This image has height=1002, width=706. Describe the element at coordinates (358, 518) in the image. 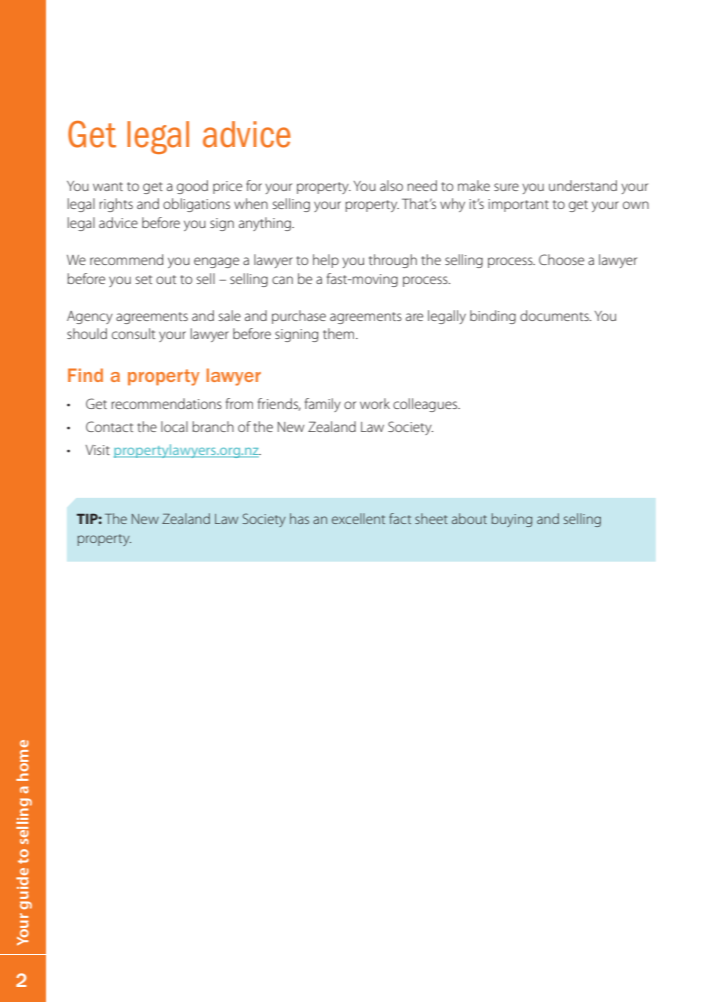

I see `excellent` at that location.
